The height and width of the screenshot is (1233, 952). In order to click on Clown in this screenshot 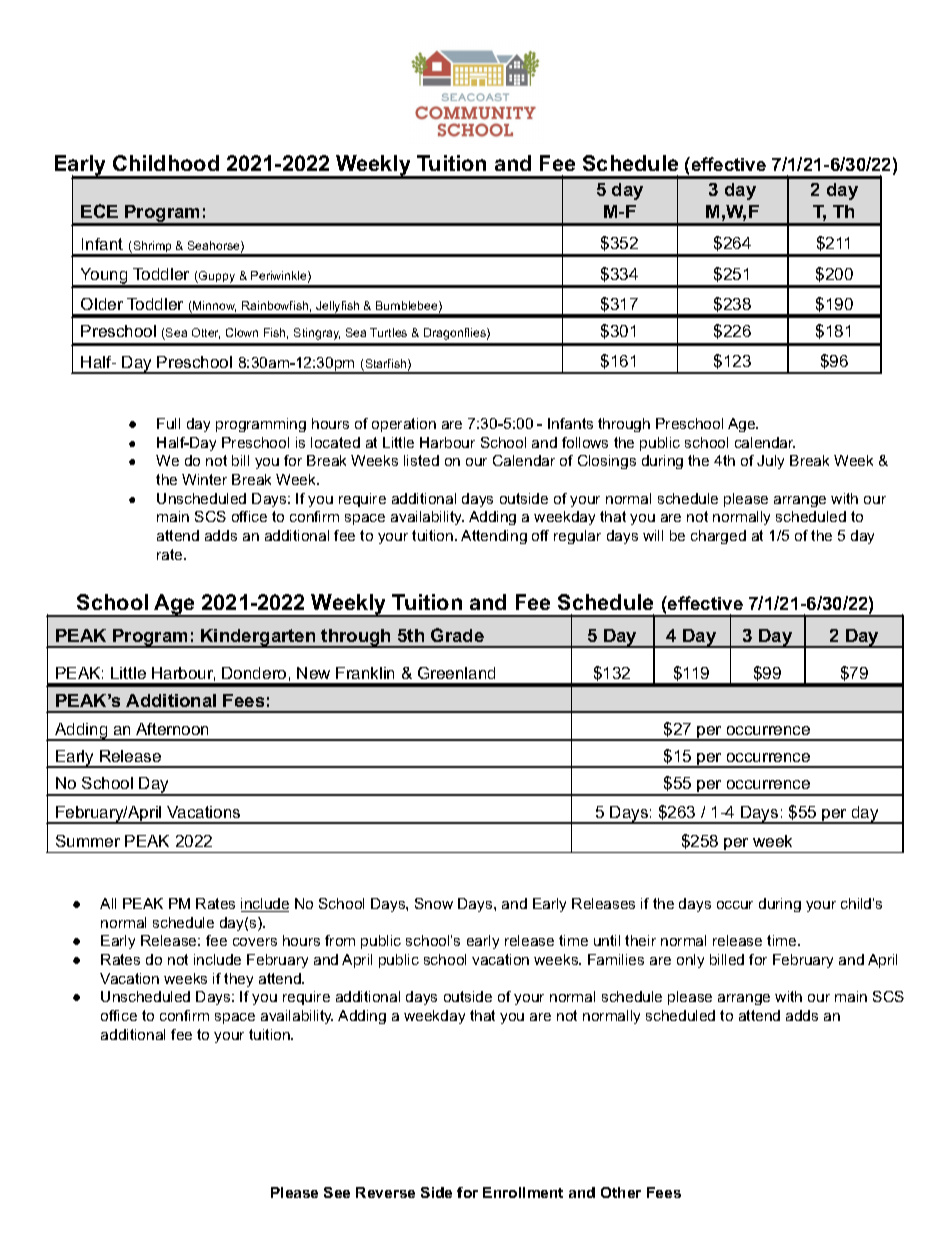, I will do `click(242, 332)`.
